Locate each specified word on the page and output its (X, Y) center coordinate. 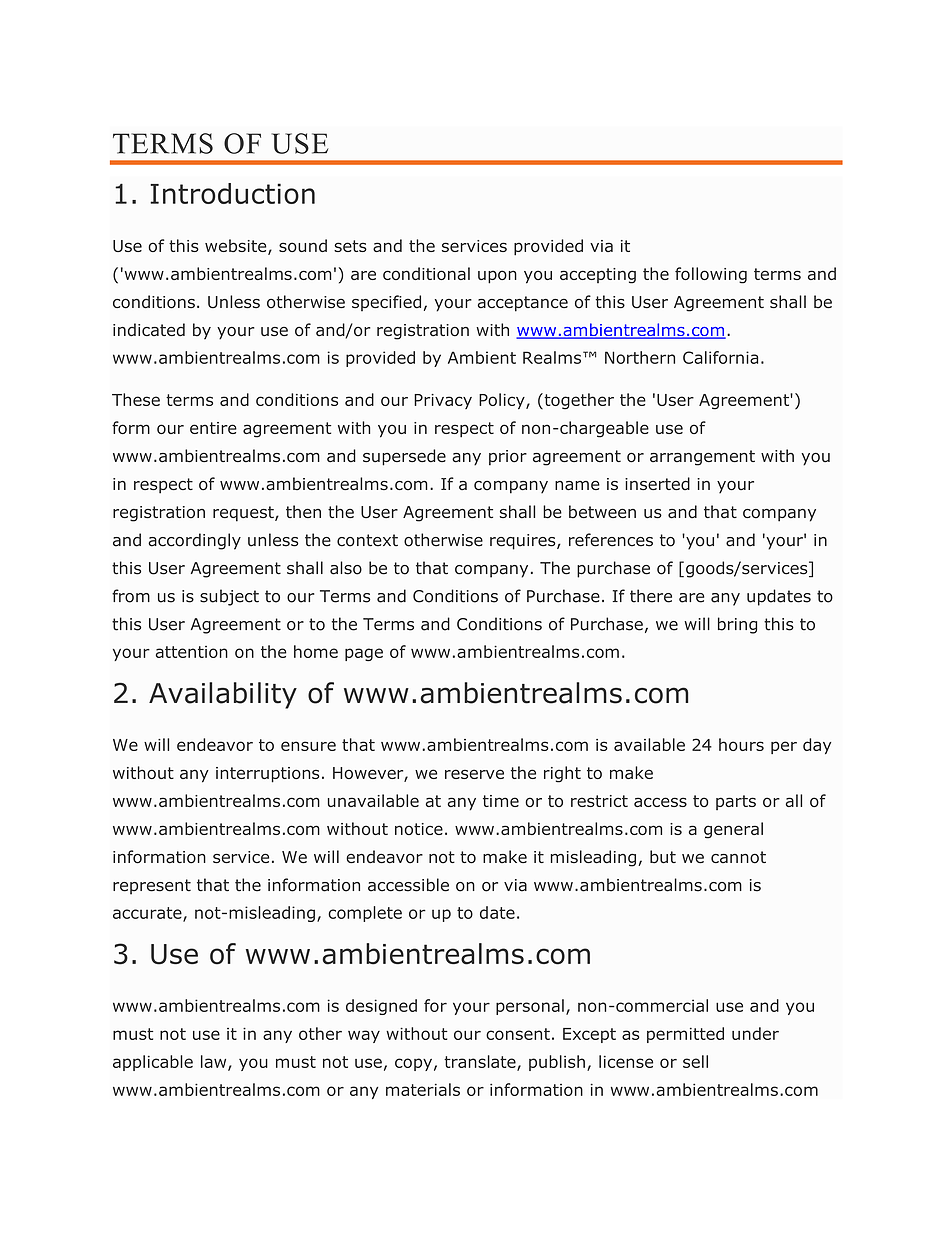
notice (419, 829)
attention (192, 652)
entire (213, 428)
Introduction (232, 193)
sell (695, 1061)
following (711, 275)
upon (497, 277)
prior (508, 458)
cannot (738, 857)
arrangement (702, 458)
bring (737, 625)
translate (481, 1063)
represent (152, 887)
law (215, 1063)
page (364, 654)
